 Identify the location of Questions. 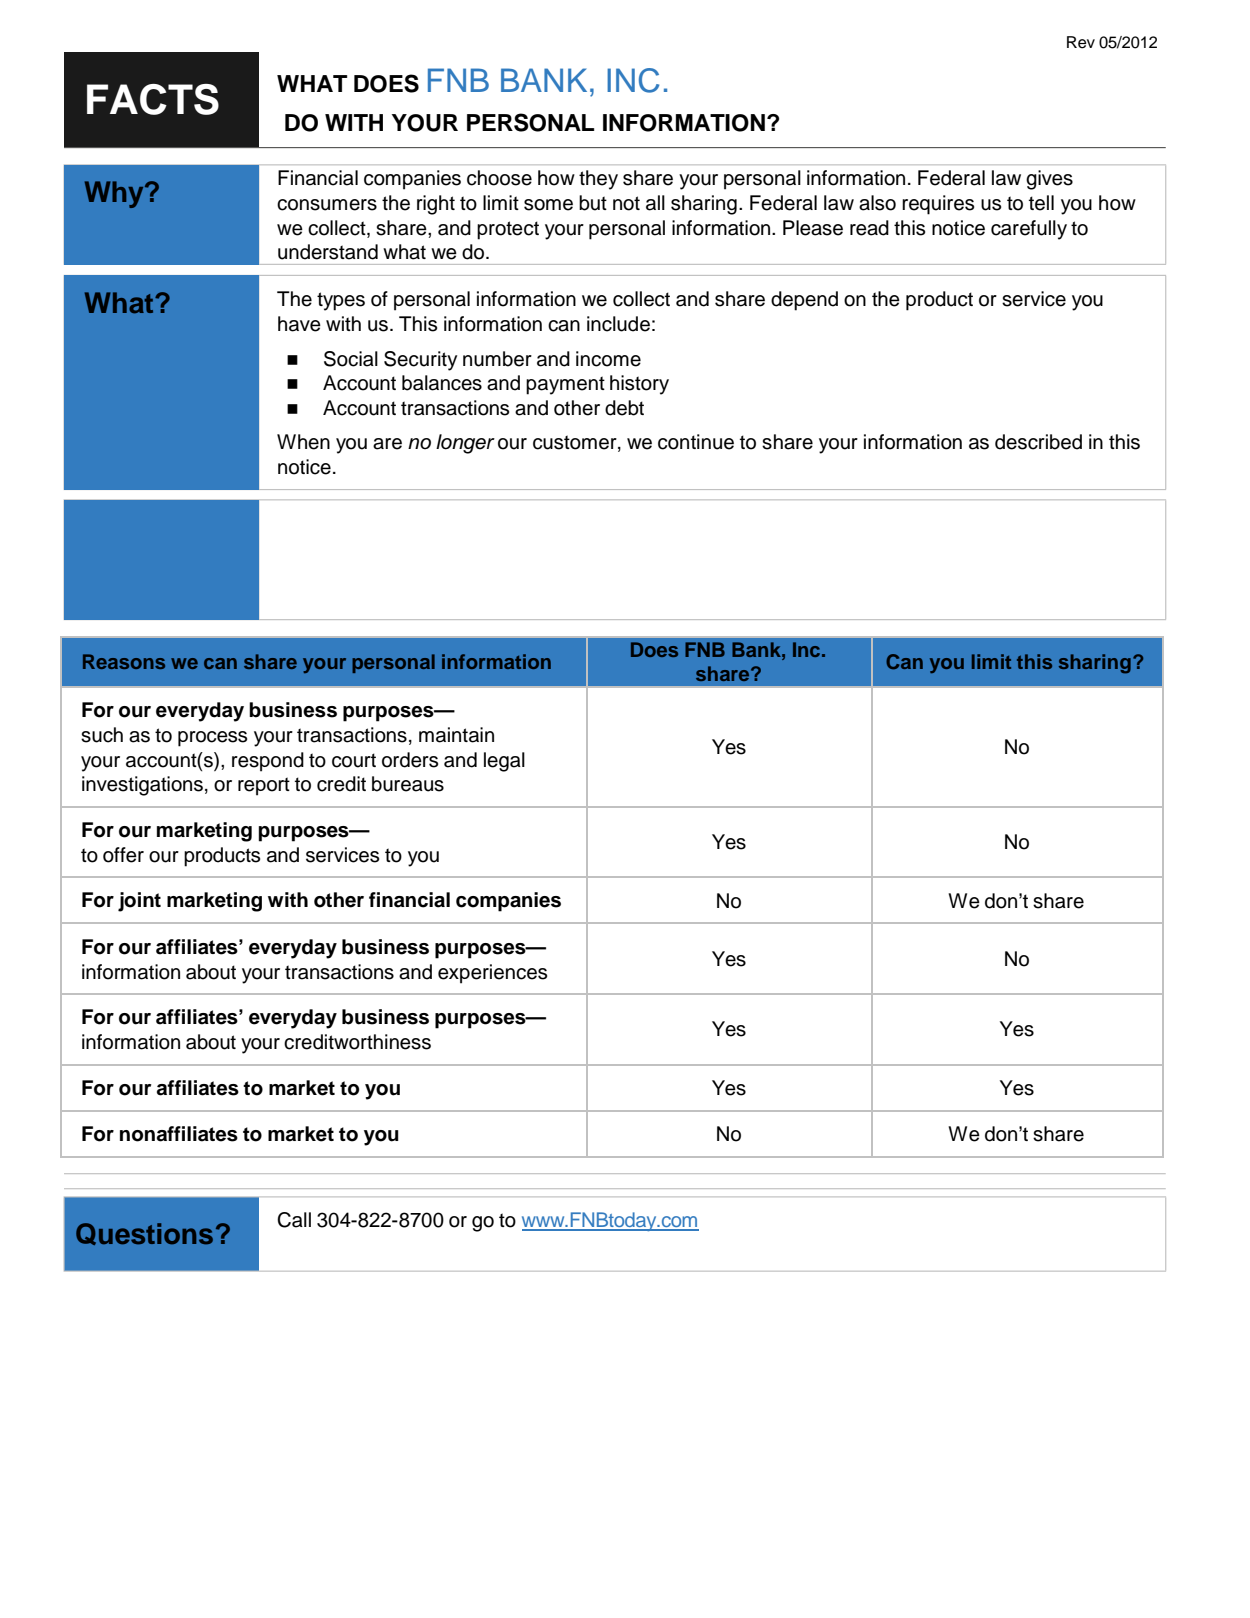
(144, 1234).
